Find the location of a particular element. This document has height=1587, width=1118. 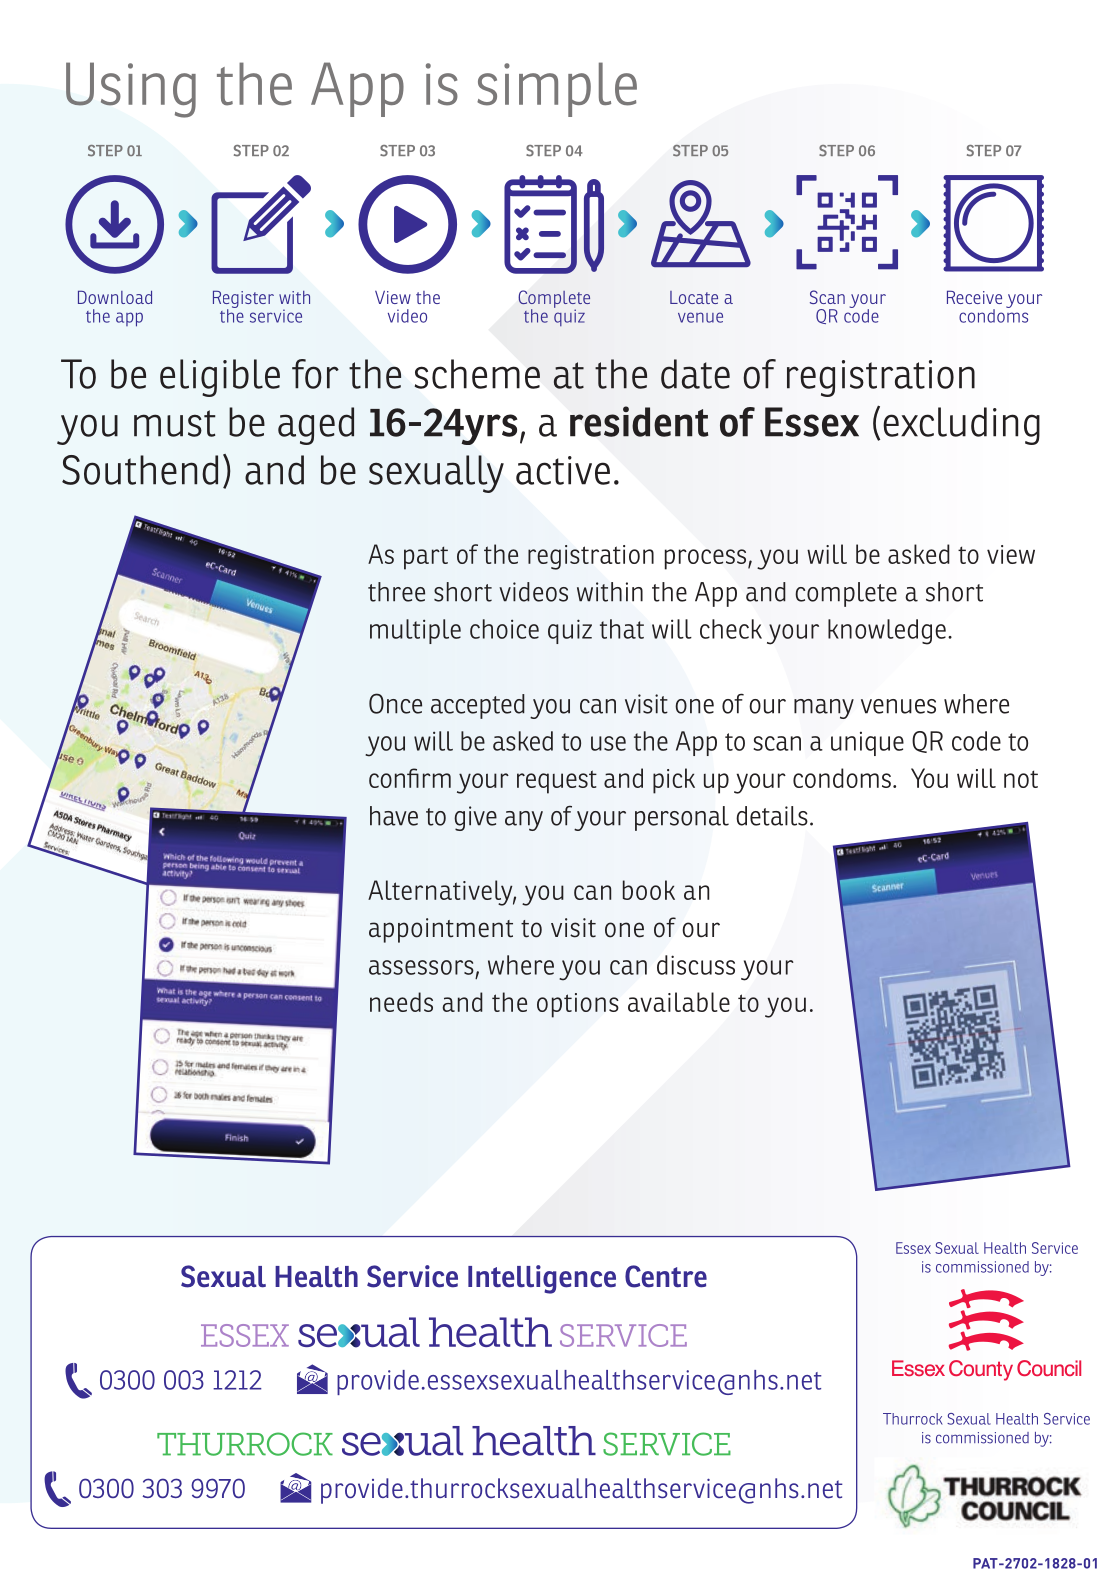

must is located at coordinates (175, 423).
